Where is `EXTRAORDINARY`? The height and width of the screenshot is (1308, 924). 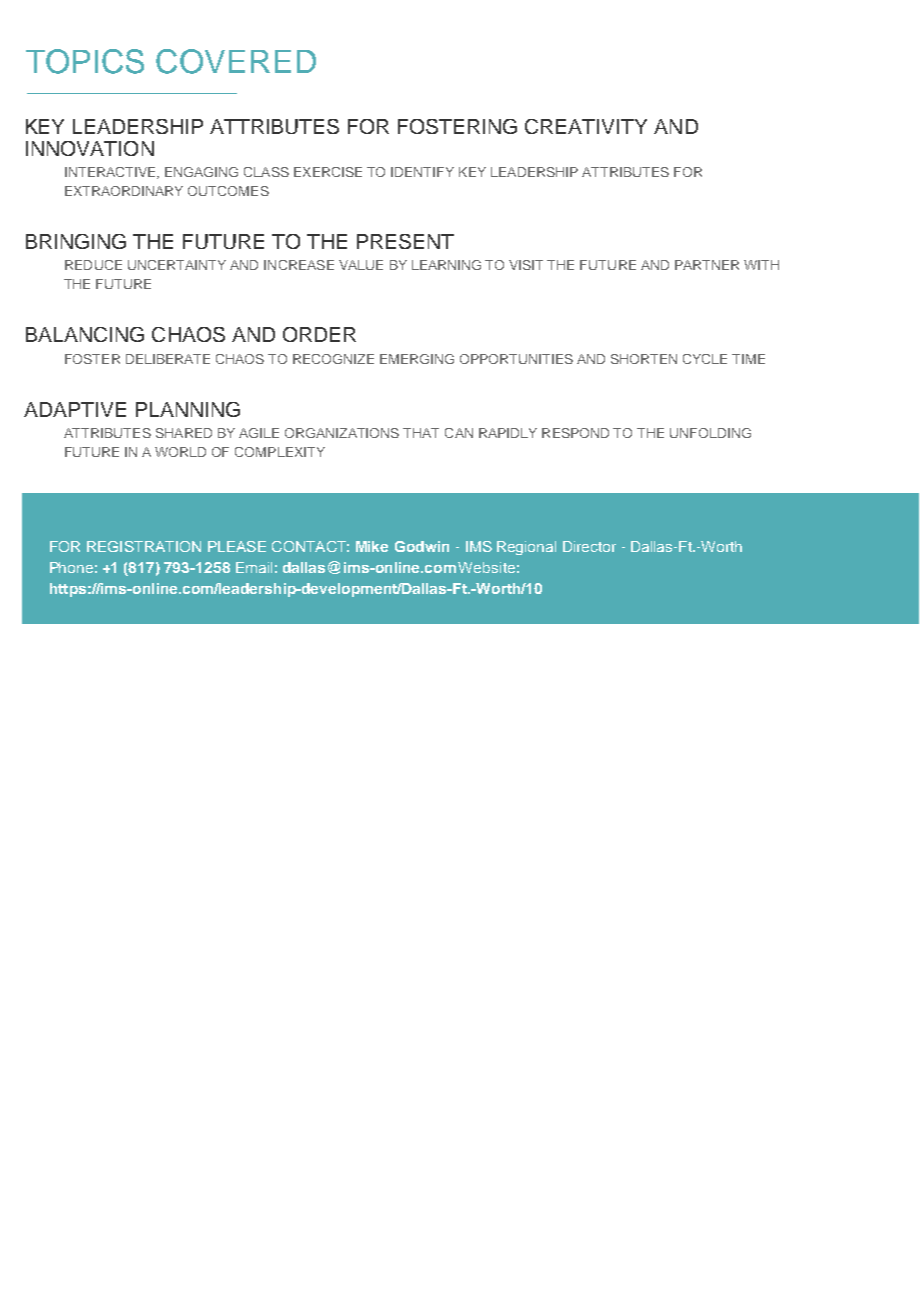
EXTRAORDINARY is located at coordinates (124, 191).
